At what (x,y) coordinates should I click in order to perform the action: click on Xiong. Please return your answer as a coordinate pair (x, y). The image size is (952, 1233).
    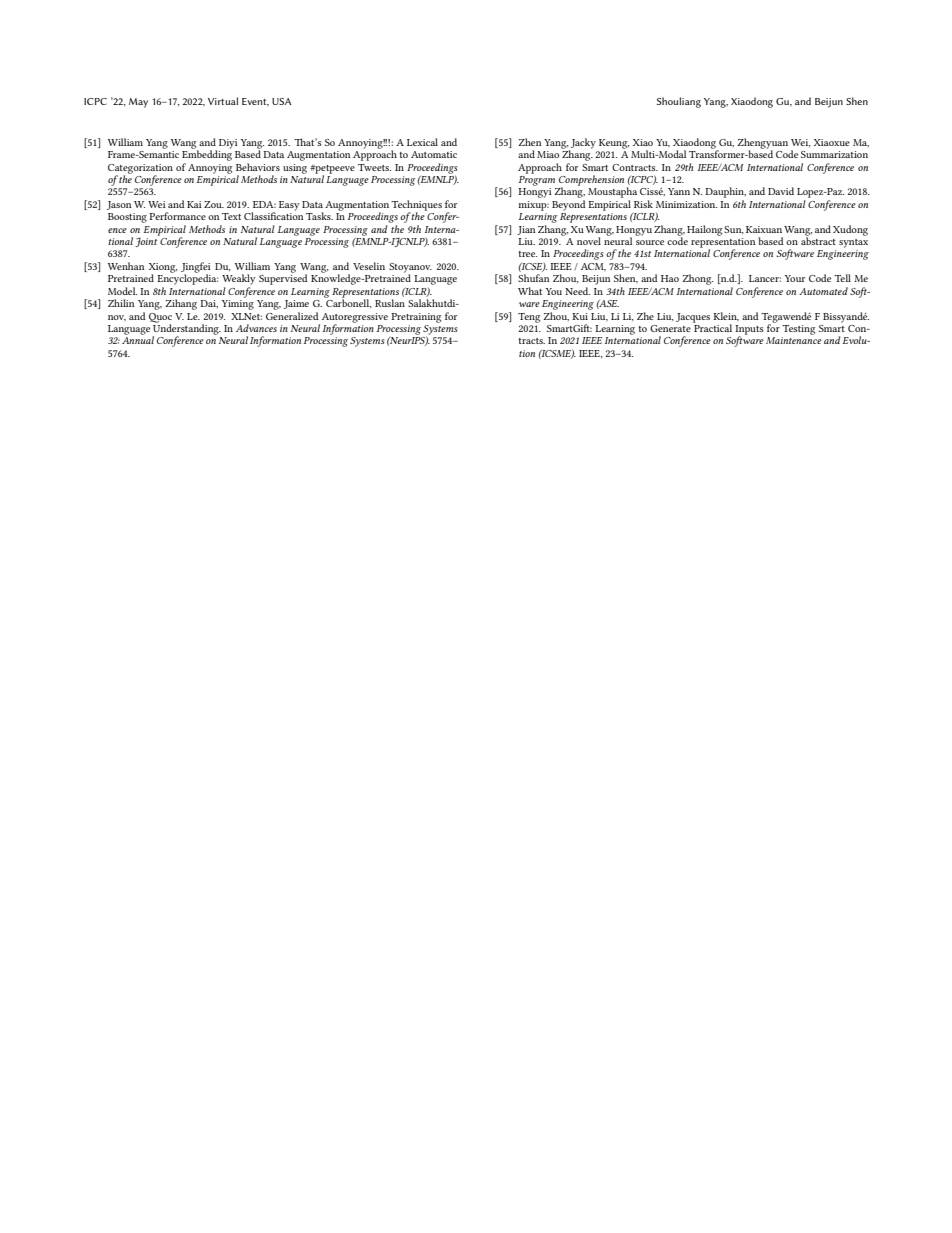
    Looking at the image, I should click on (163, 269).
